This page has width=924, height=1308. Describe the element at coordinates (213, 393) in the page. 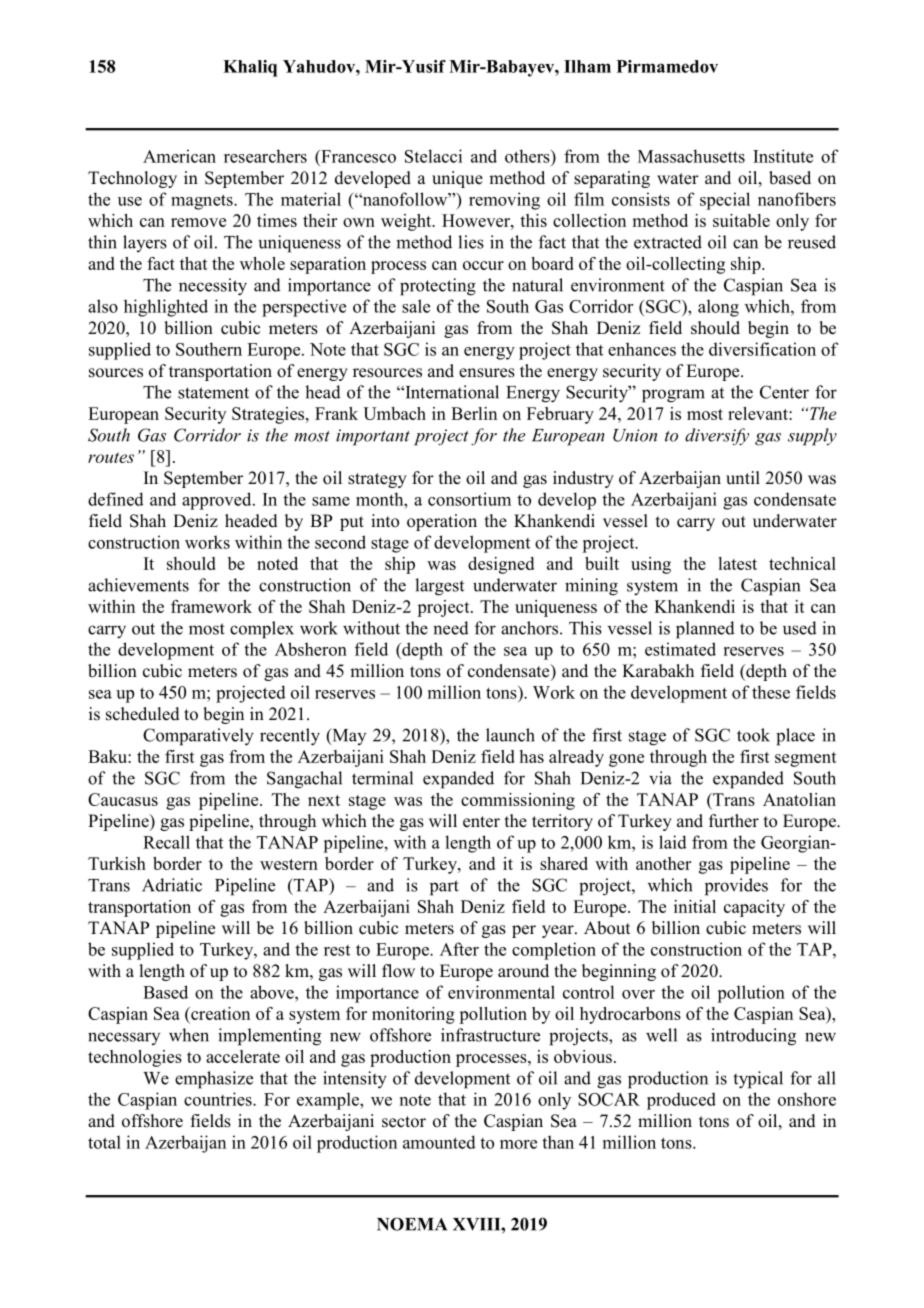

I see `statement` at that location.
